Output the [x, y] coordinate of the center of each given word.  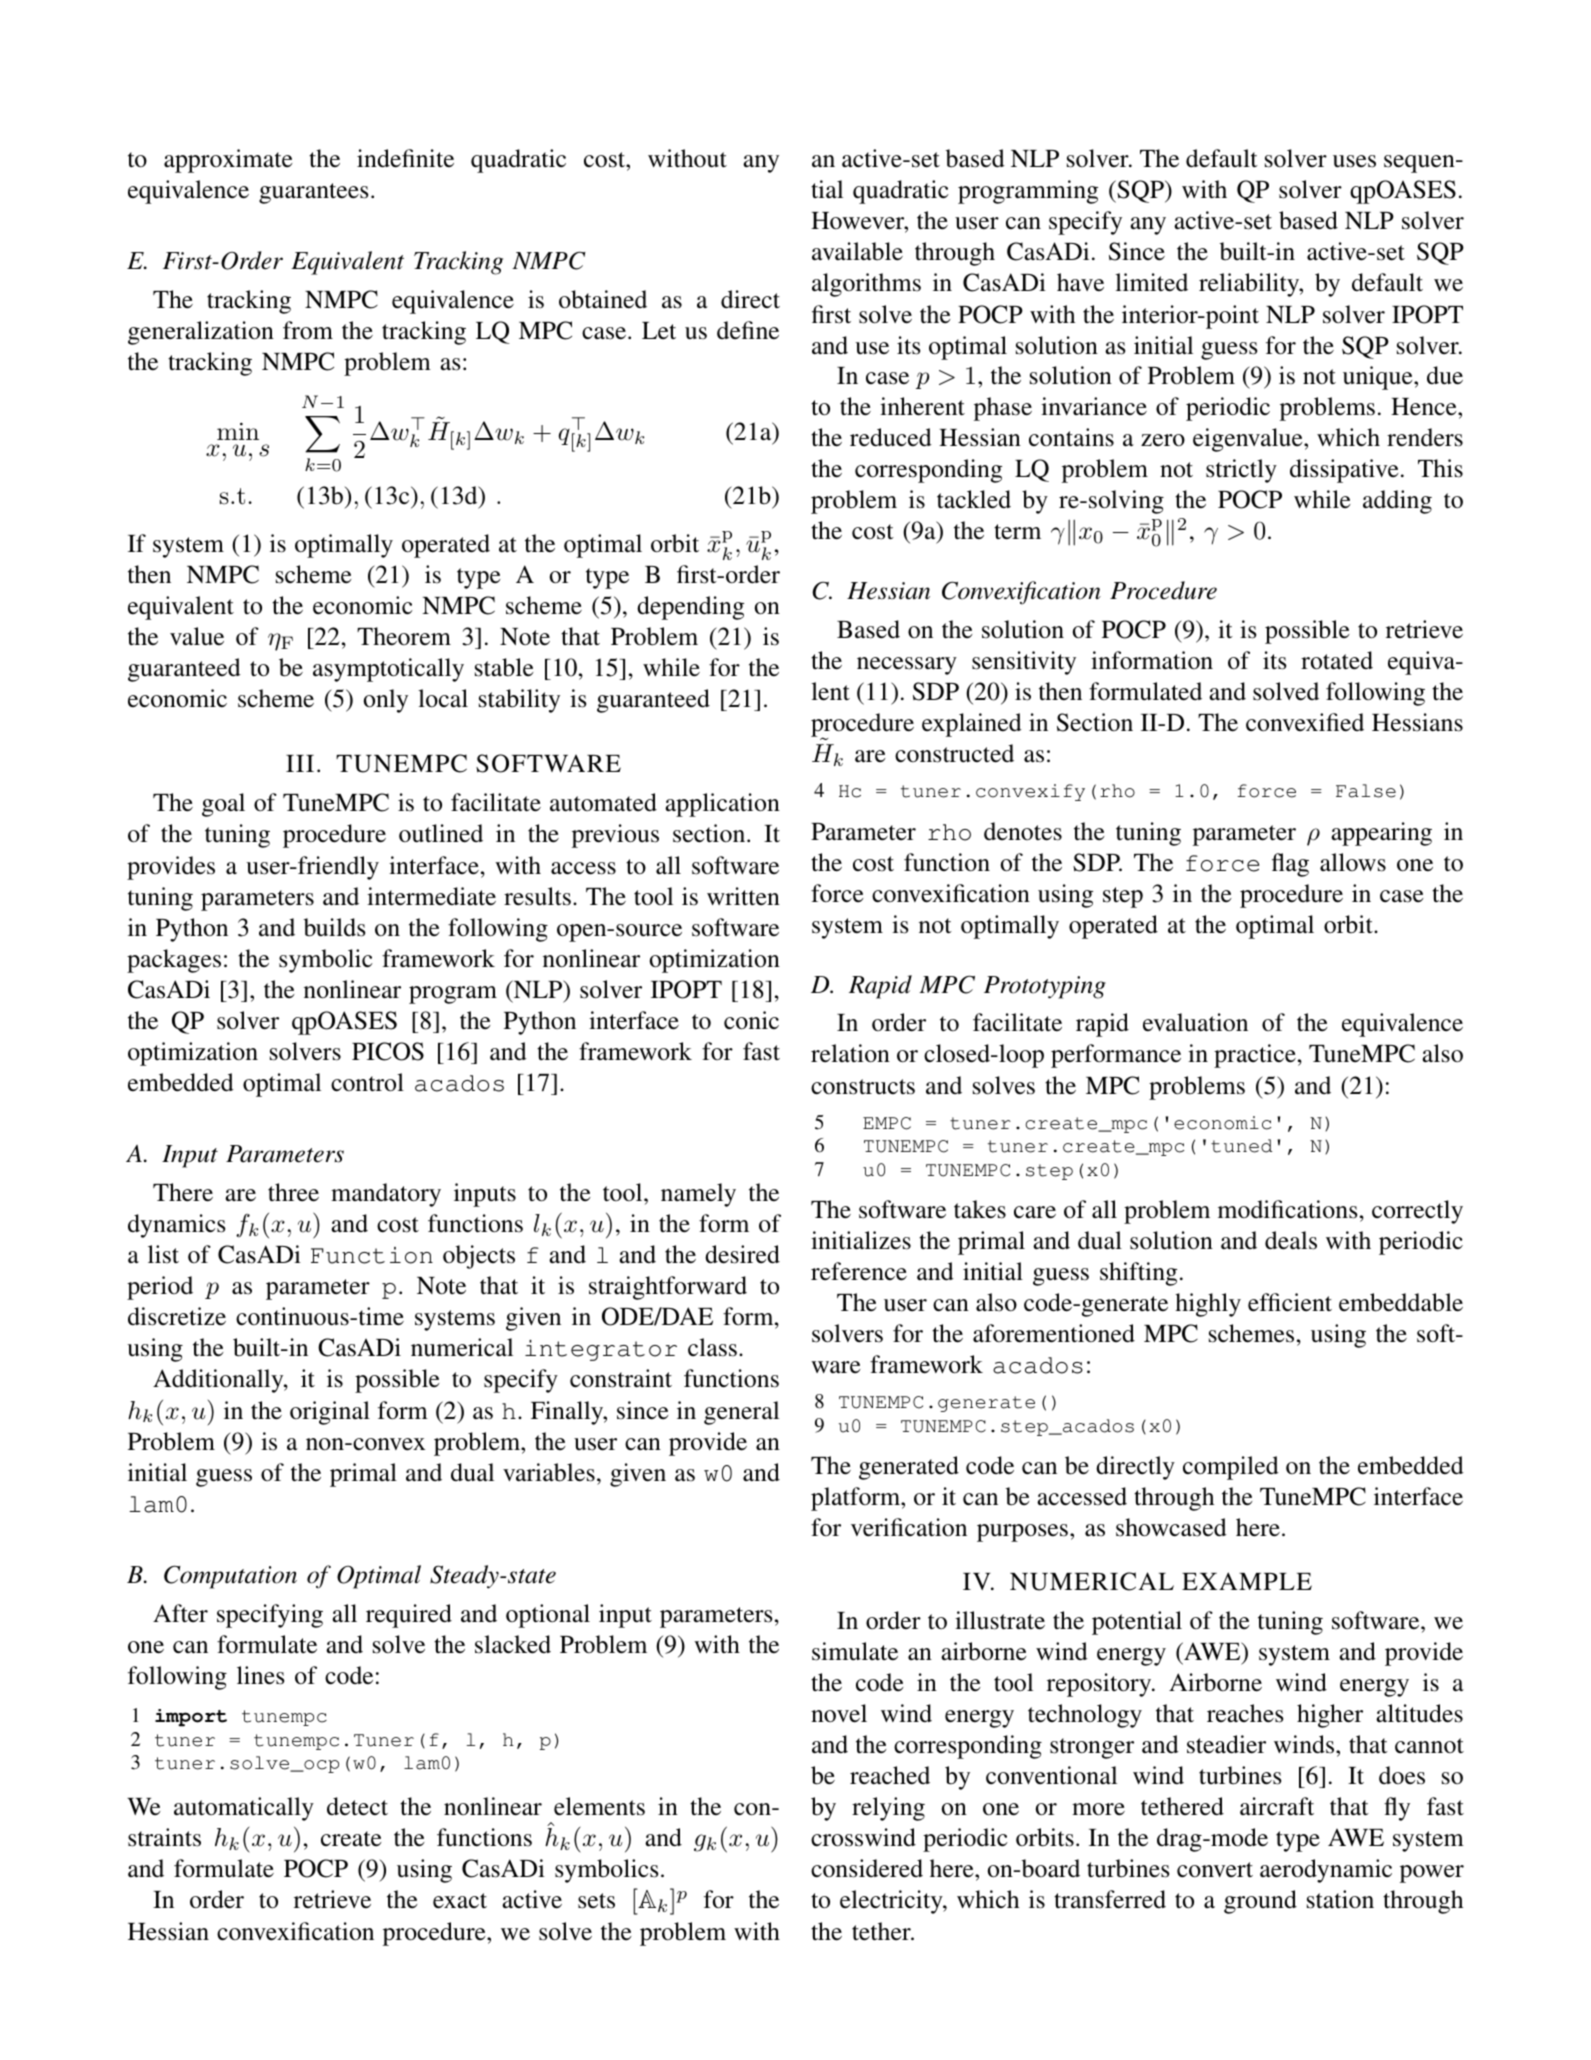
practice [1255, 1056]
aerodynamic [1326, 1871]
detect [357, 1806]
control [367, 1082]
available [857, 251]
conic [751, 1020]
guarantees [314, 193]
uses [1354, 161]
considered [867, 1868]
